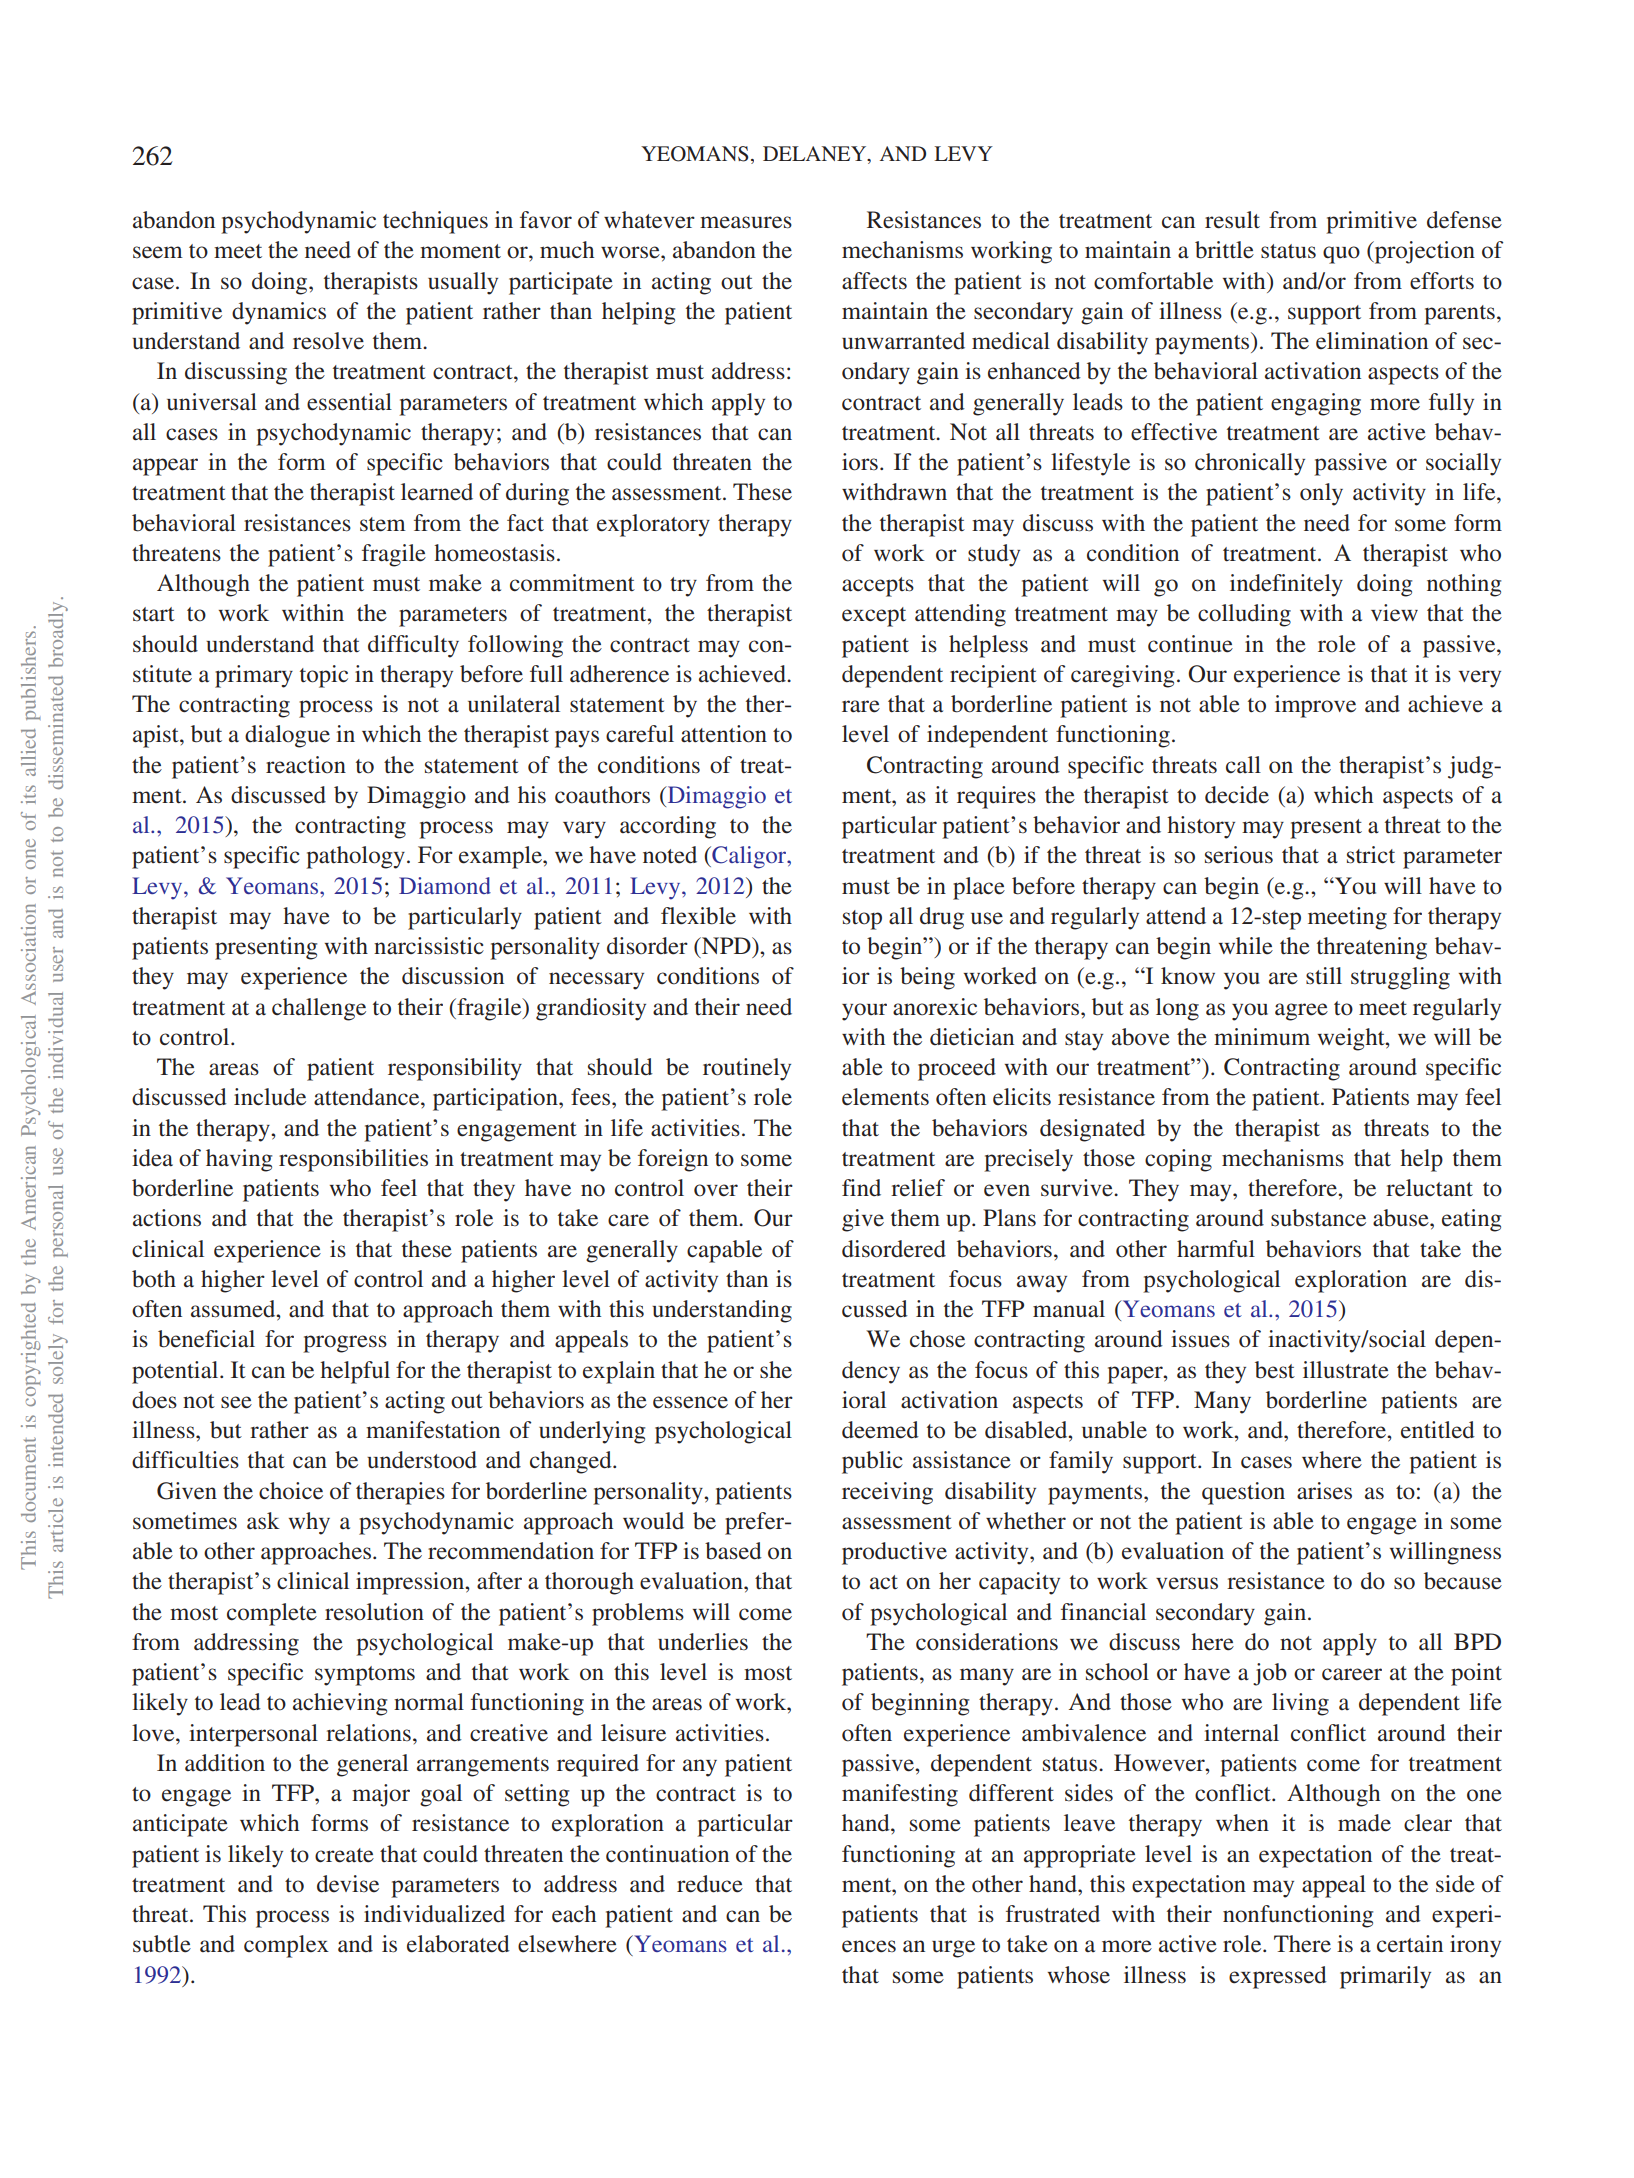 The width and height of the screenshot is (1634, 2178). I want to click on illustrate, so click(1346, 1370).
